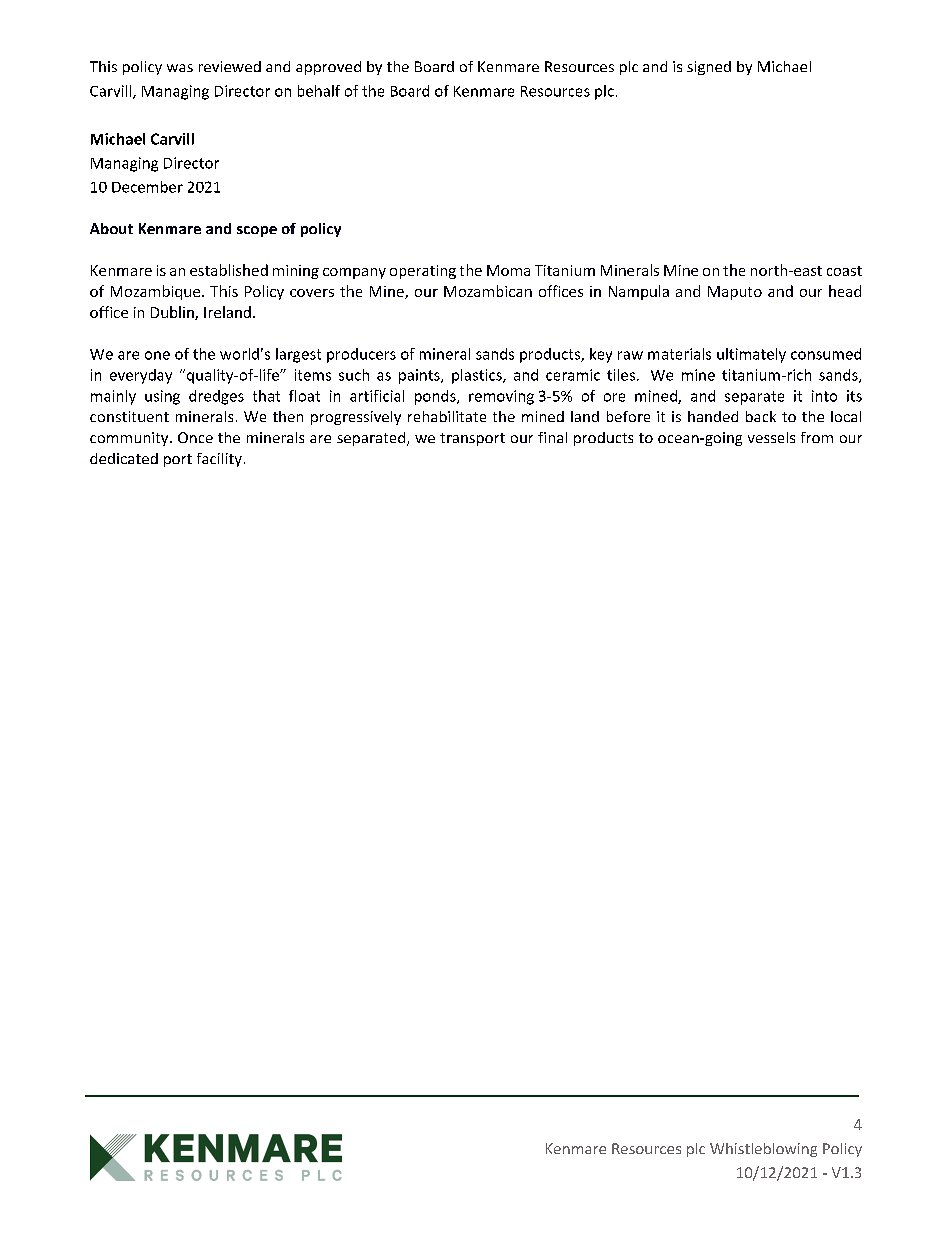 The height and width of the screenshot is (1233, 952). Describe the element at coordinates (219, 460) in the screenshot. I see `facility` at that location.
